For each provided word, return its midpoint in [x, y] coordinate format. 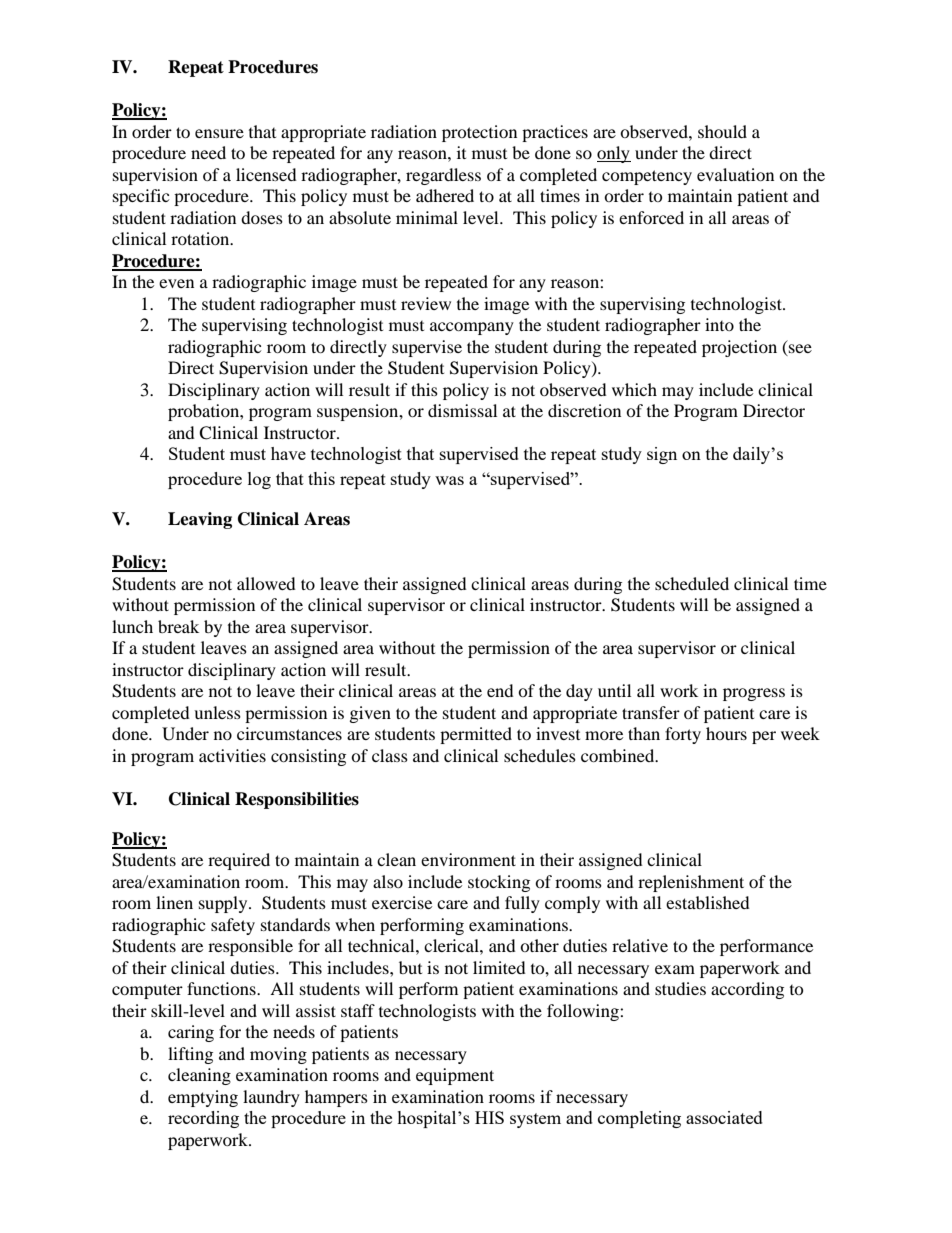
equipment [455, 1076]
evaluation [735, 174]
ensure [219, 133]
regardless [443, 176]
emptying [203, 1098]
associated [724, 1117]
